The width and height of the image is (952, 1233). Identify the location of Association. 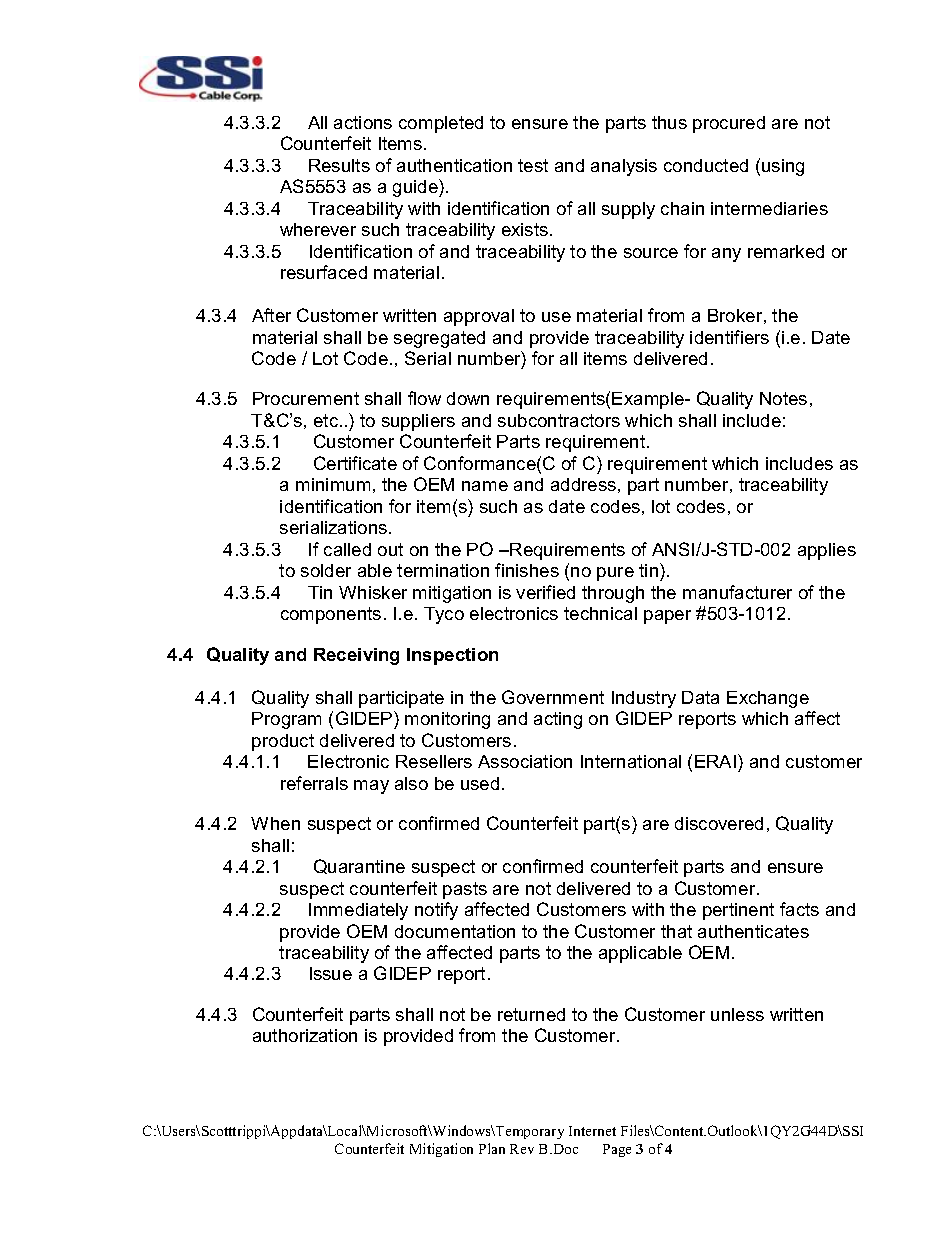
(525, 761).
